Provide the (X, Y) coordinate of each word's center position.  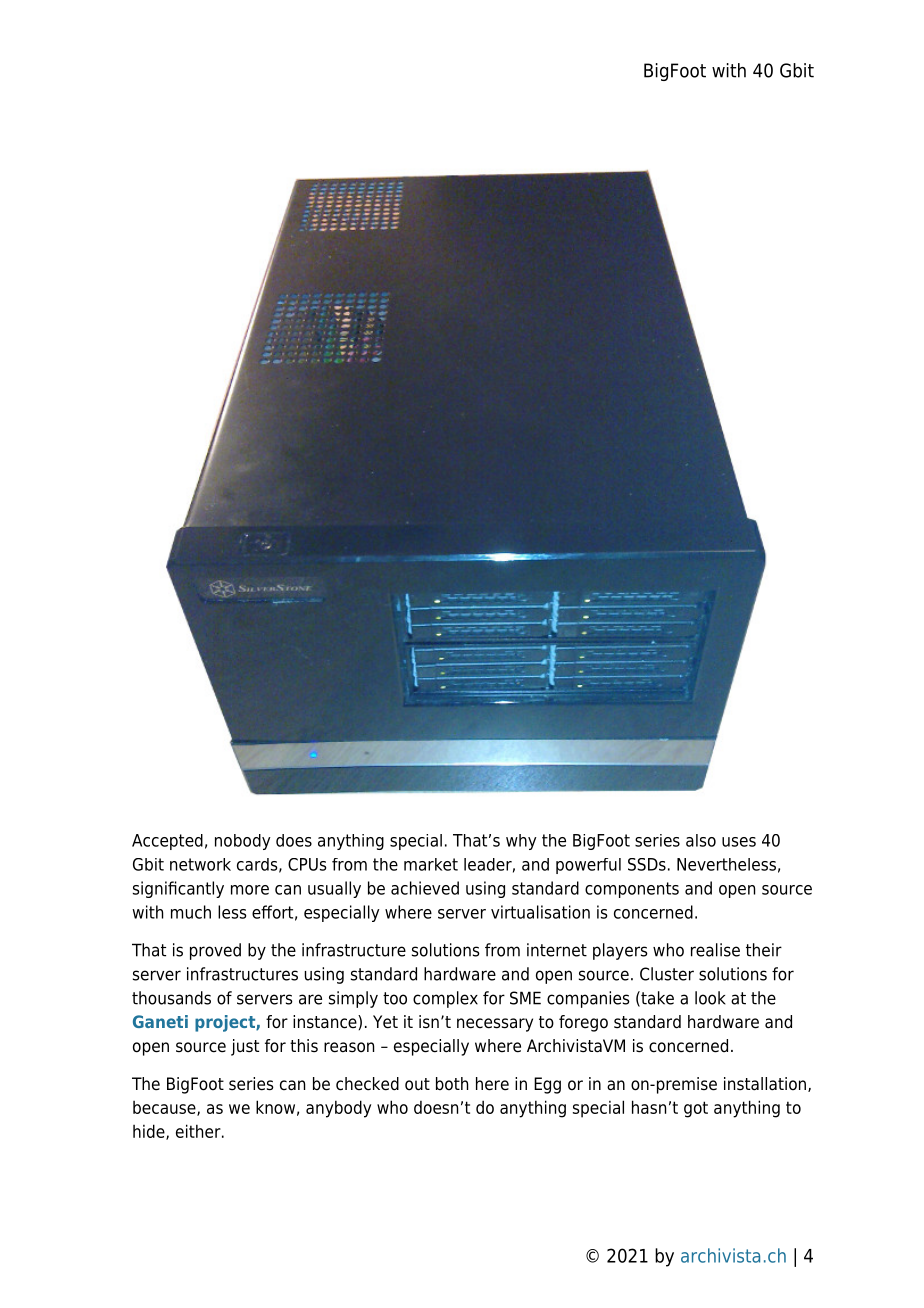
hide (150, 1132)
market (431, 864)
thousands (171, 998)
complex (445, 999)
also (701, 840)
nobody (243, 842)
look (710, 998)
